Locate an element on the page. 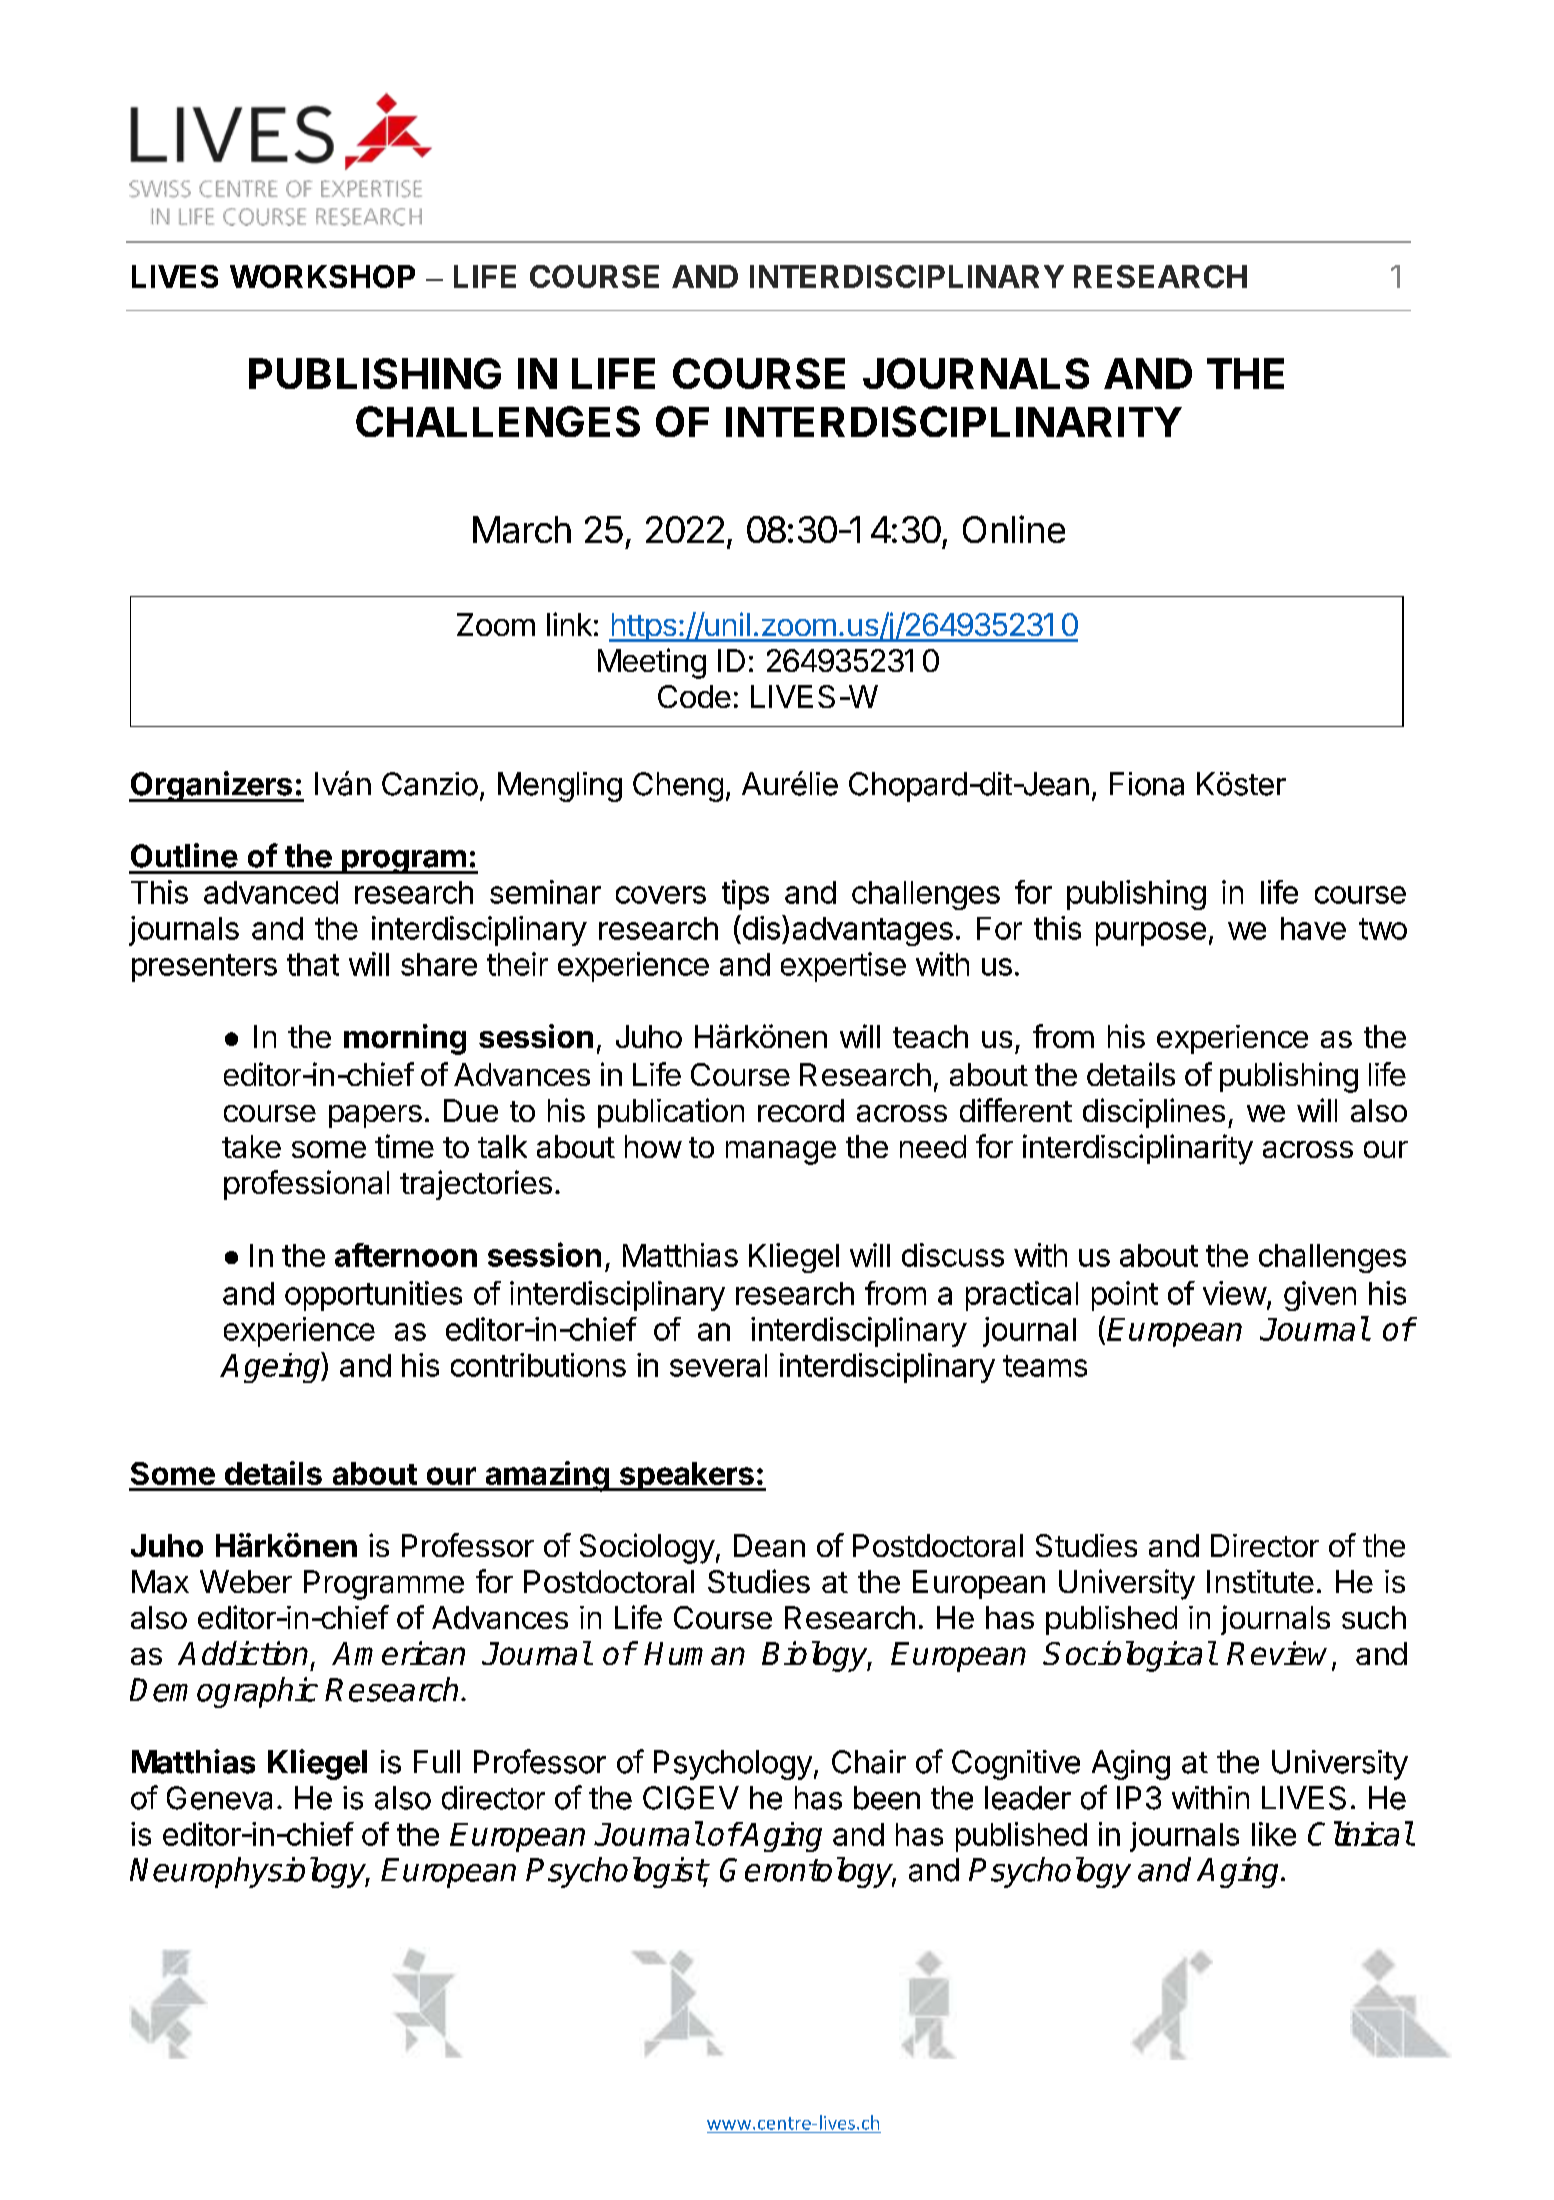 The height and width of the document is (2200, 1554). Fiona is located at coordinates (1147, 784).
